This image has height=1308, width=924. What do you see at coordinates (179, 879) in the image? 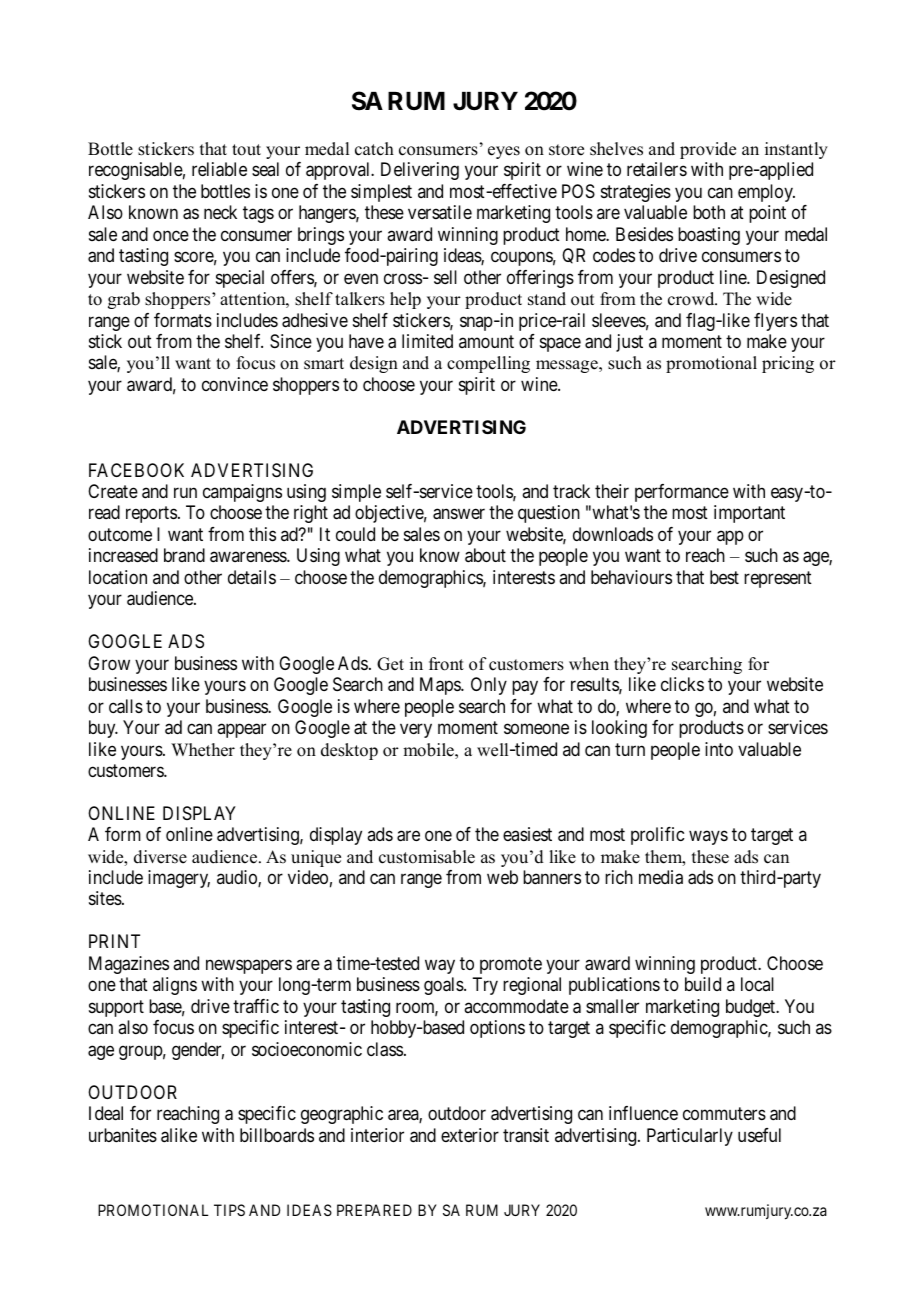
I see `imagery` at bounding box center [179, 879].
